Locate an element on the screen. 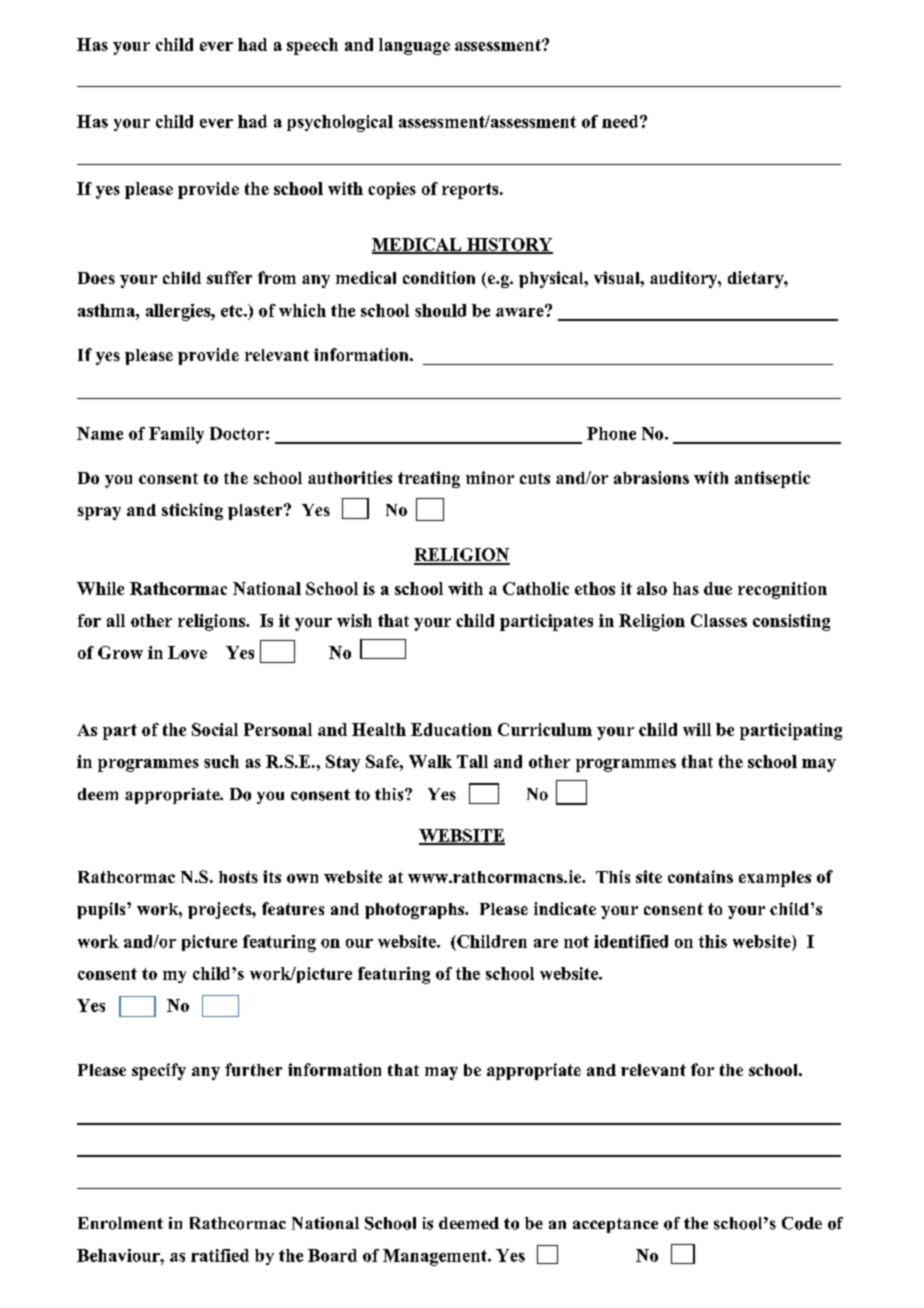 This screenshot has width=924, height=1308. ratified is located at coordinates (220, 1255).
